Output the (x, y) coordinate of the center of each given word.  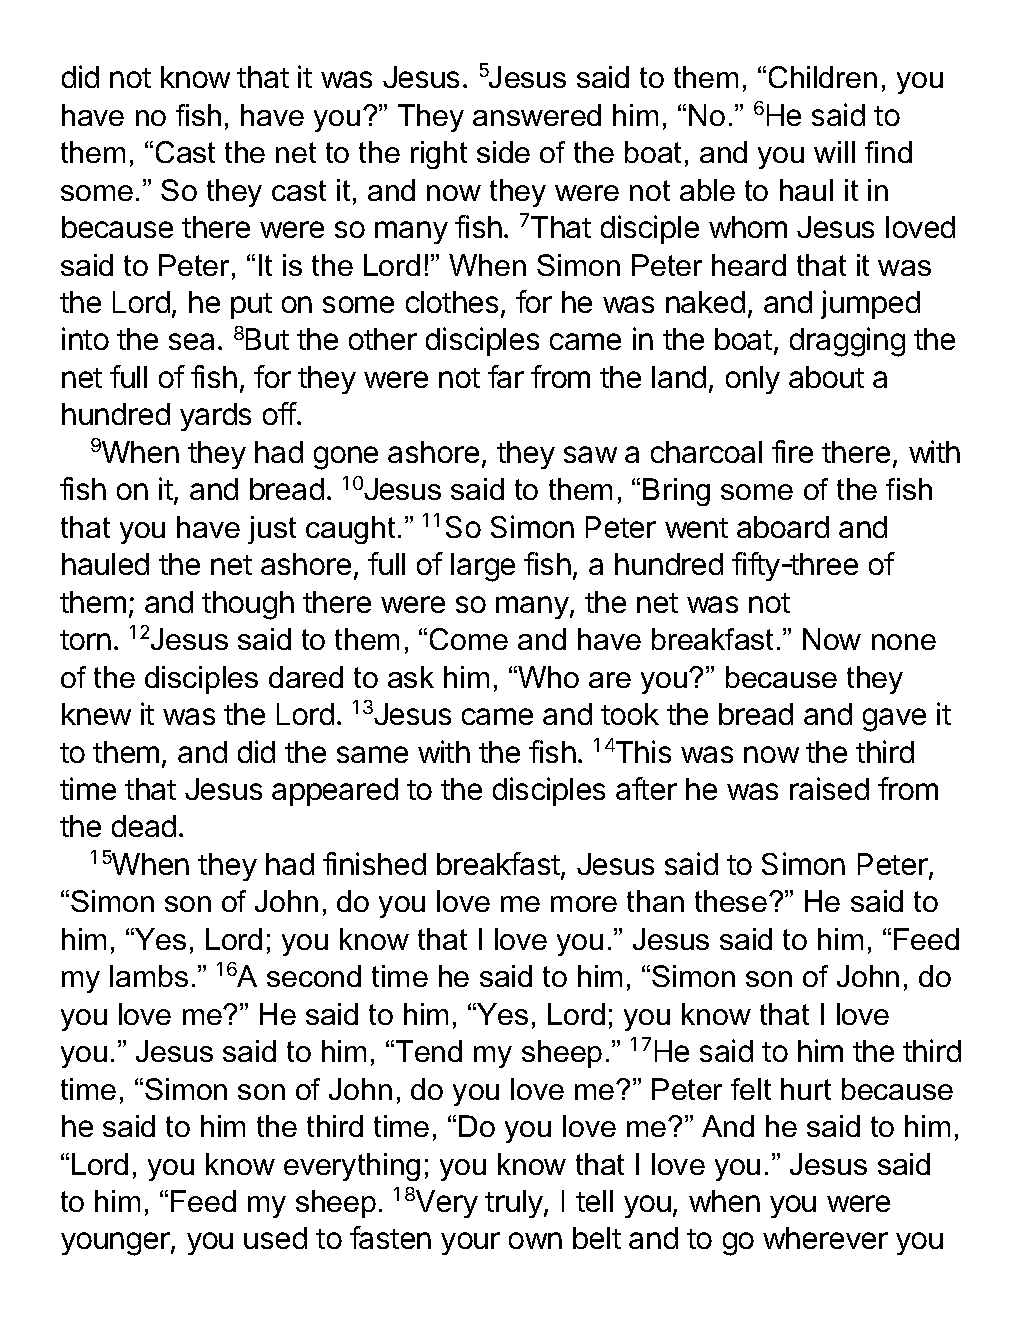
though (248, 605)
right (439, 155)
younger (116, 1244)
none (904, 642)
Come (469, 639)
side (503, 152)
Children (823, 77)
